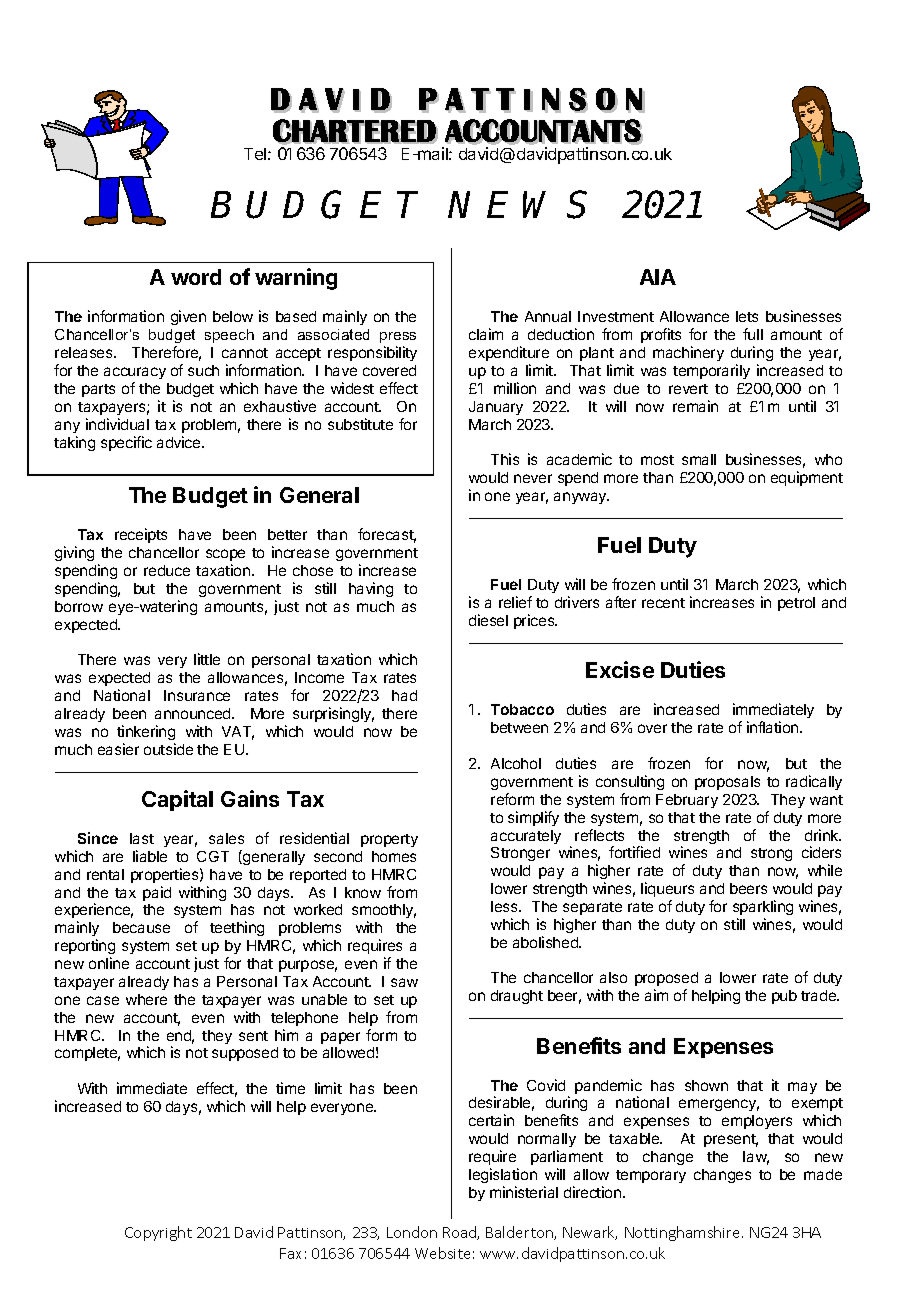 The width and height of the screenshot is (924, 1308). I want to click on given, so click(188, 317).
